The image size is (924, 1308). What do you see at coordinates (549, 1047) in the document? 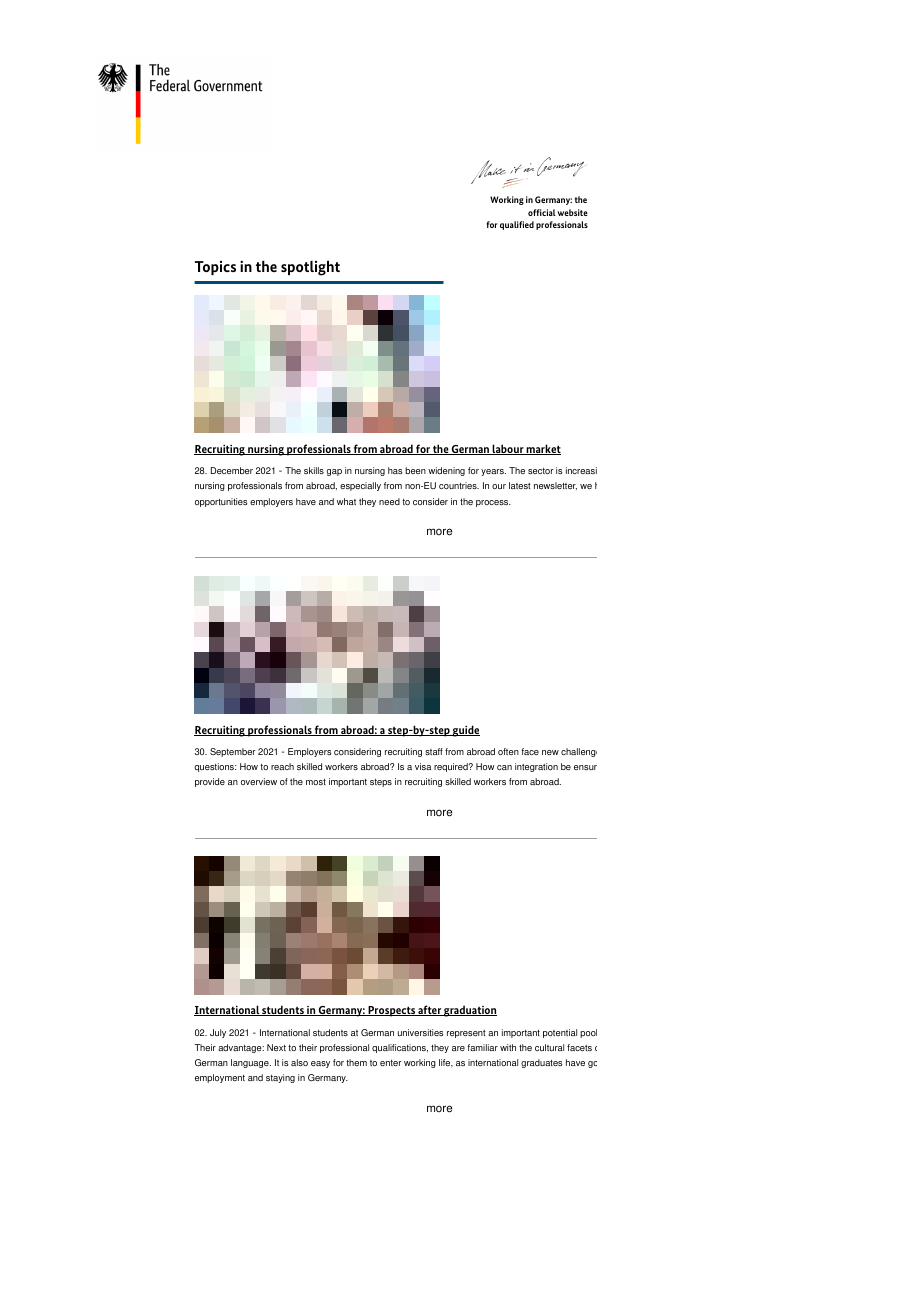
I see `cultural` at bounding box center [549, 1047].
